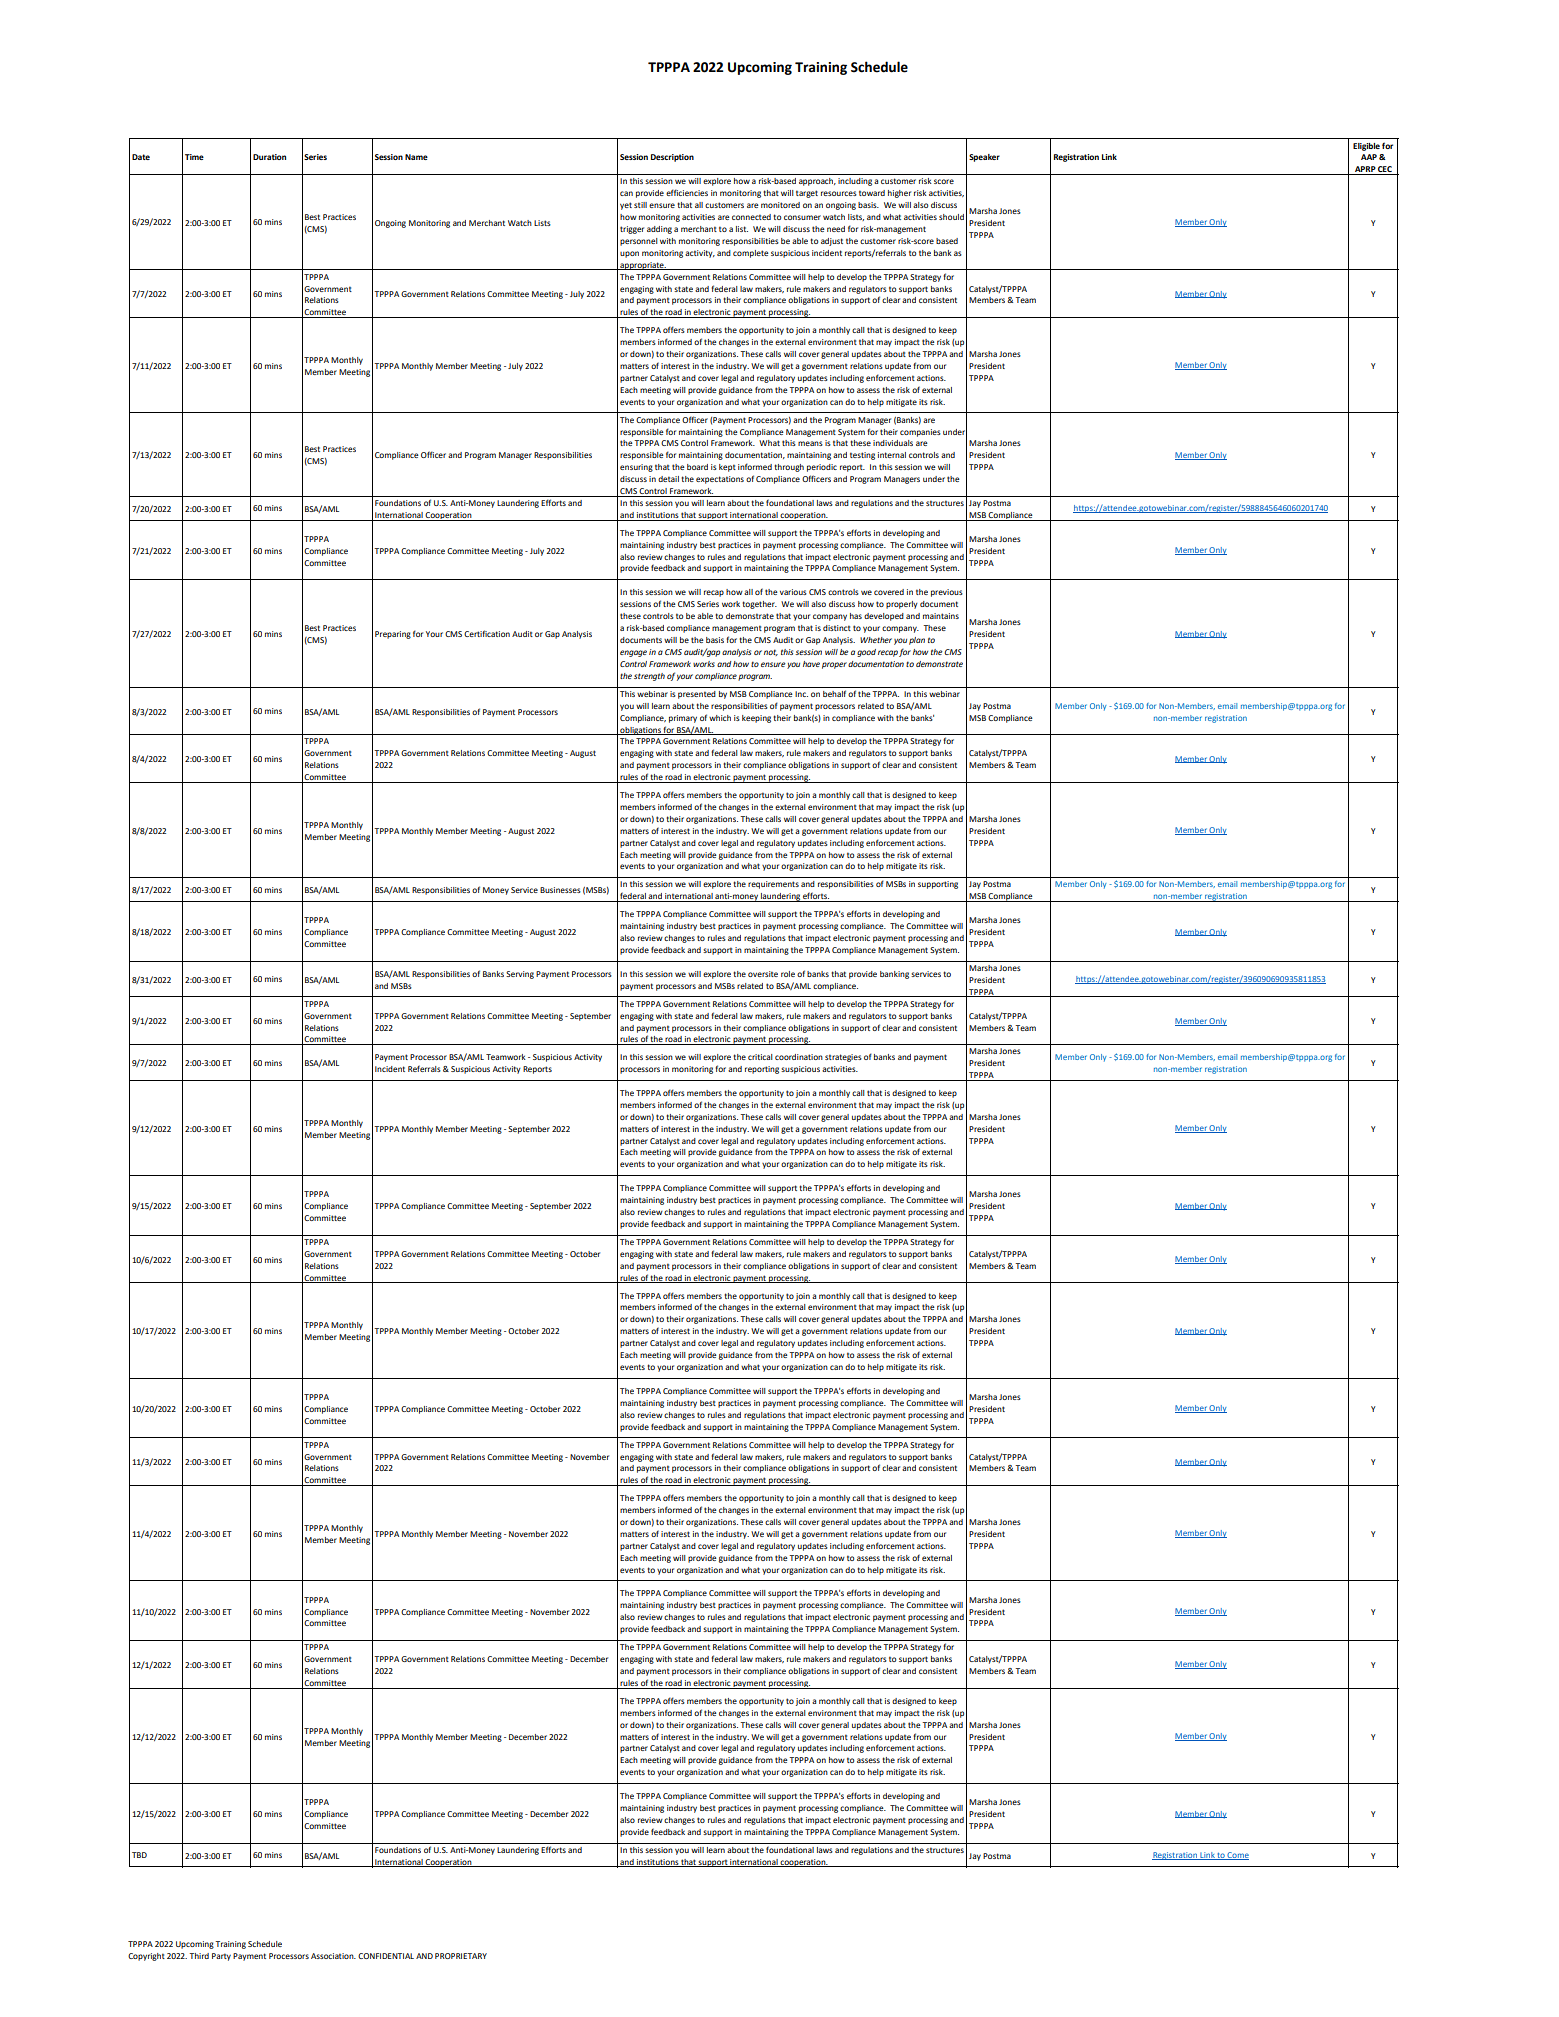 The height and width of the page is (2017, 1559). I want to click on connected, so click(751, 217).
